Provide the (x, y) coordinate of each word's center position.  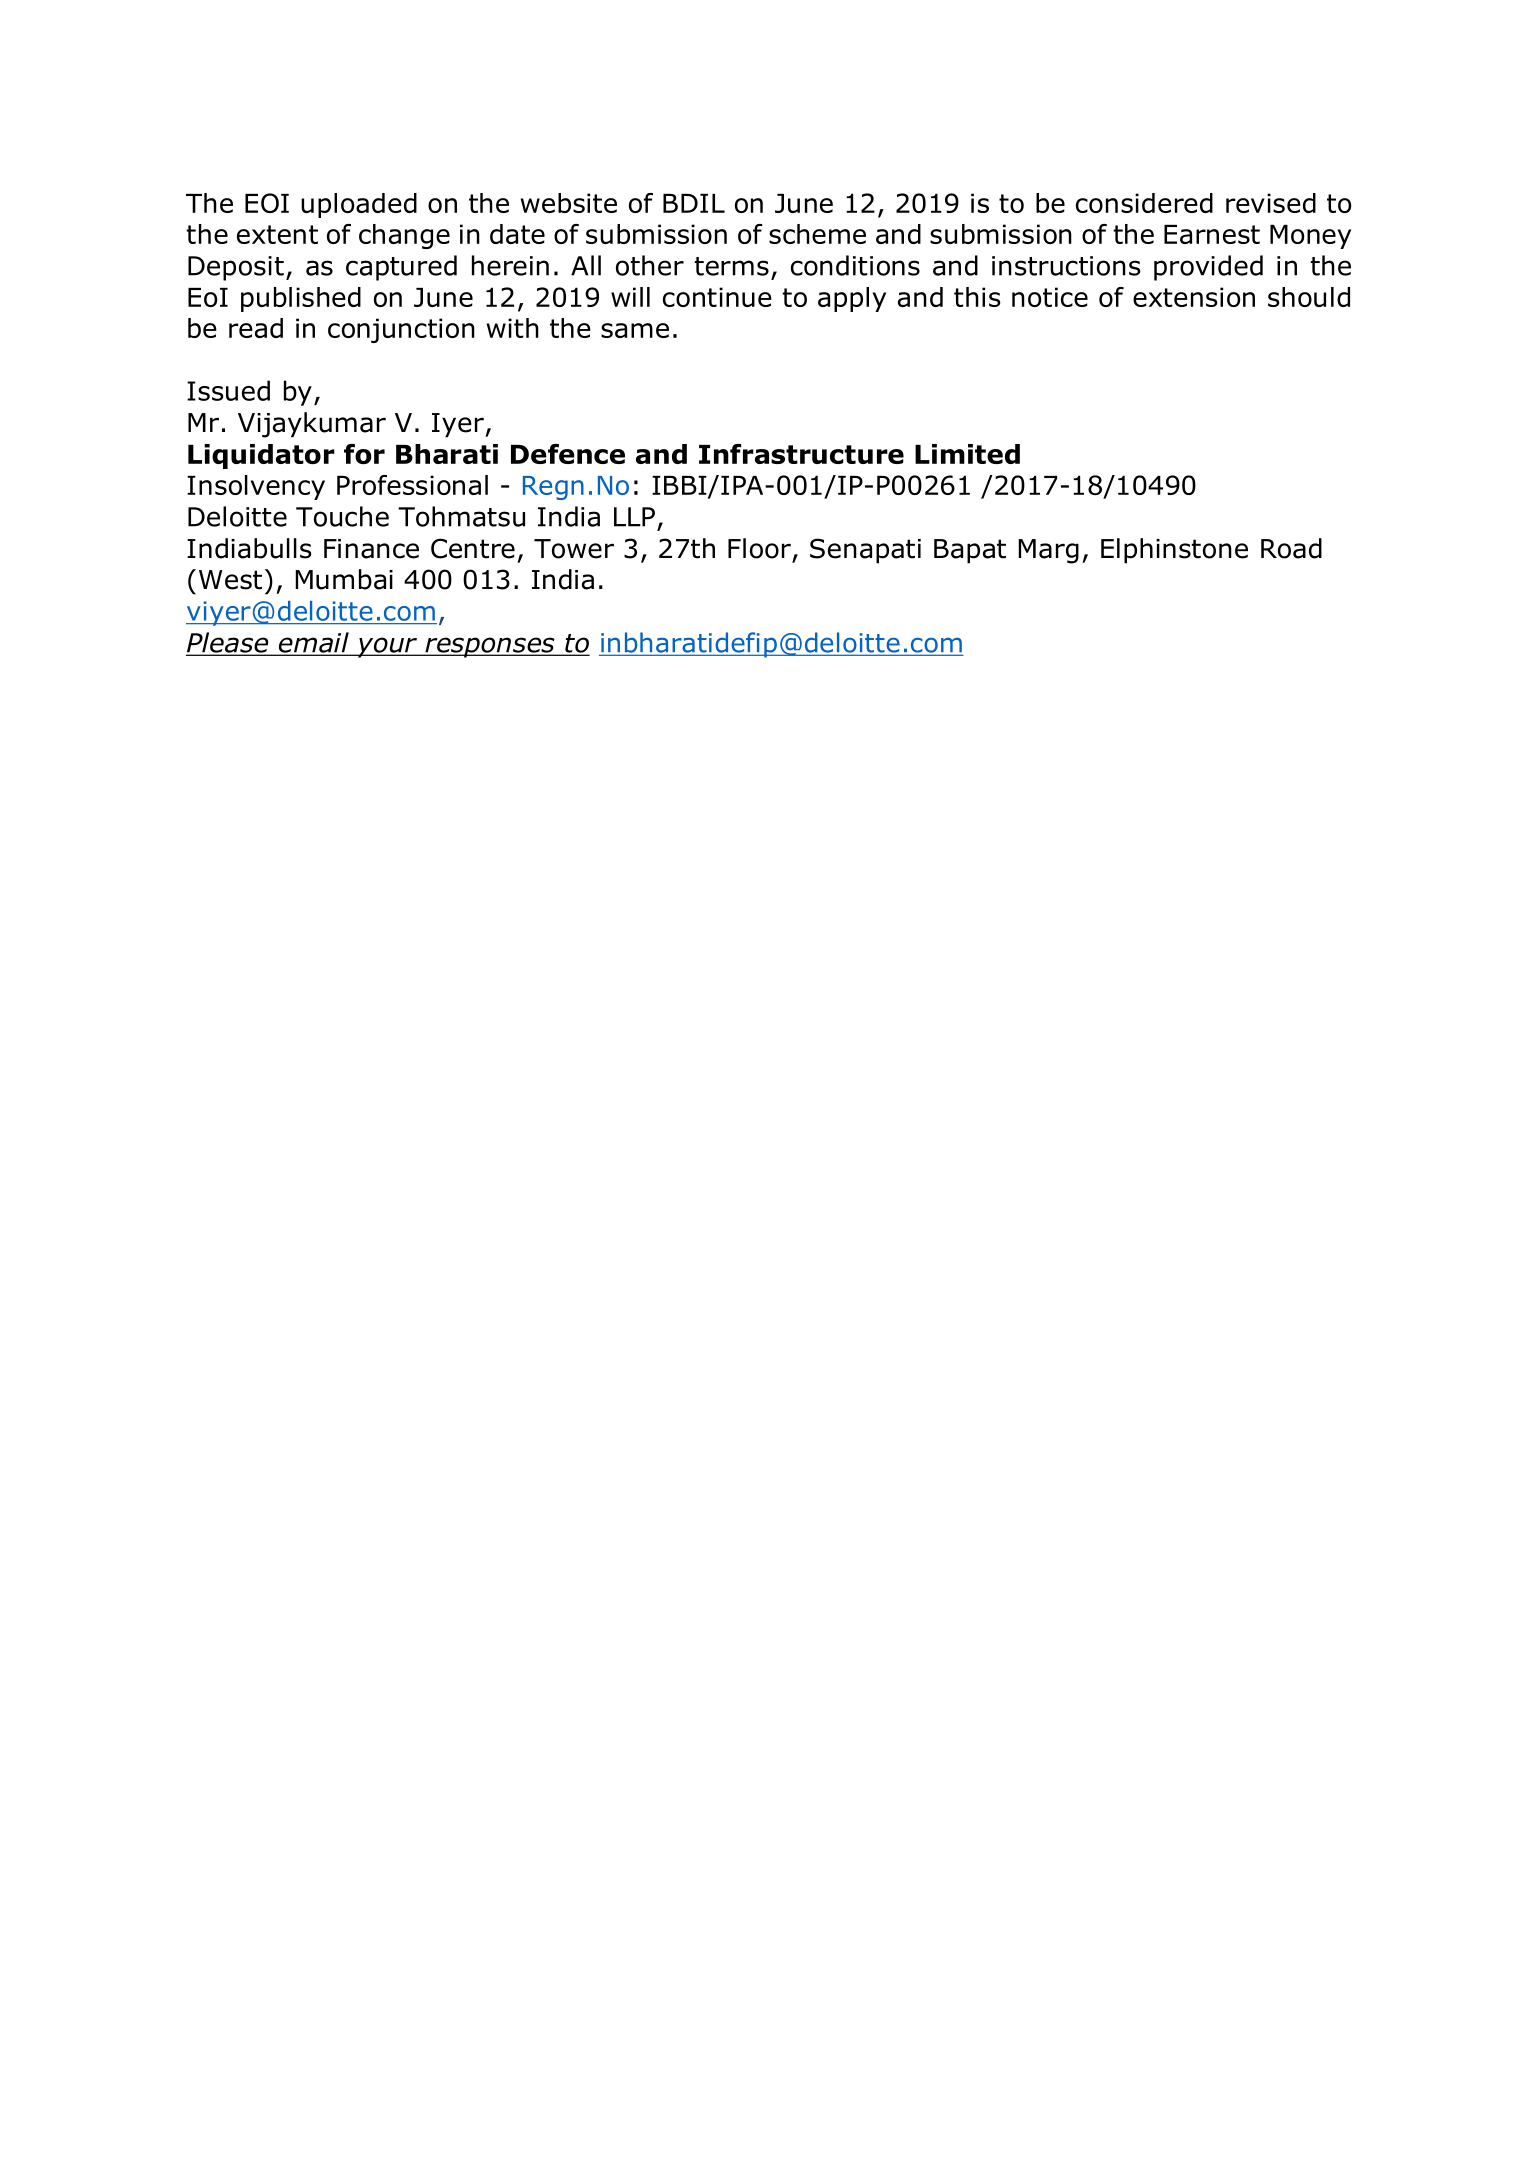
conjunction (401, 330)
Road (1291, 548)
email (313, 643)
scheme (817, 234)
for (364, 454)
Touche (342, 516)
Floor (759, 548)
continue (717, 297)
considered (1144, 203)
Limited (967, 454)
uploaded (359, 205)
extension (1194, 297)
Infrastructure (801, 454)
